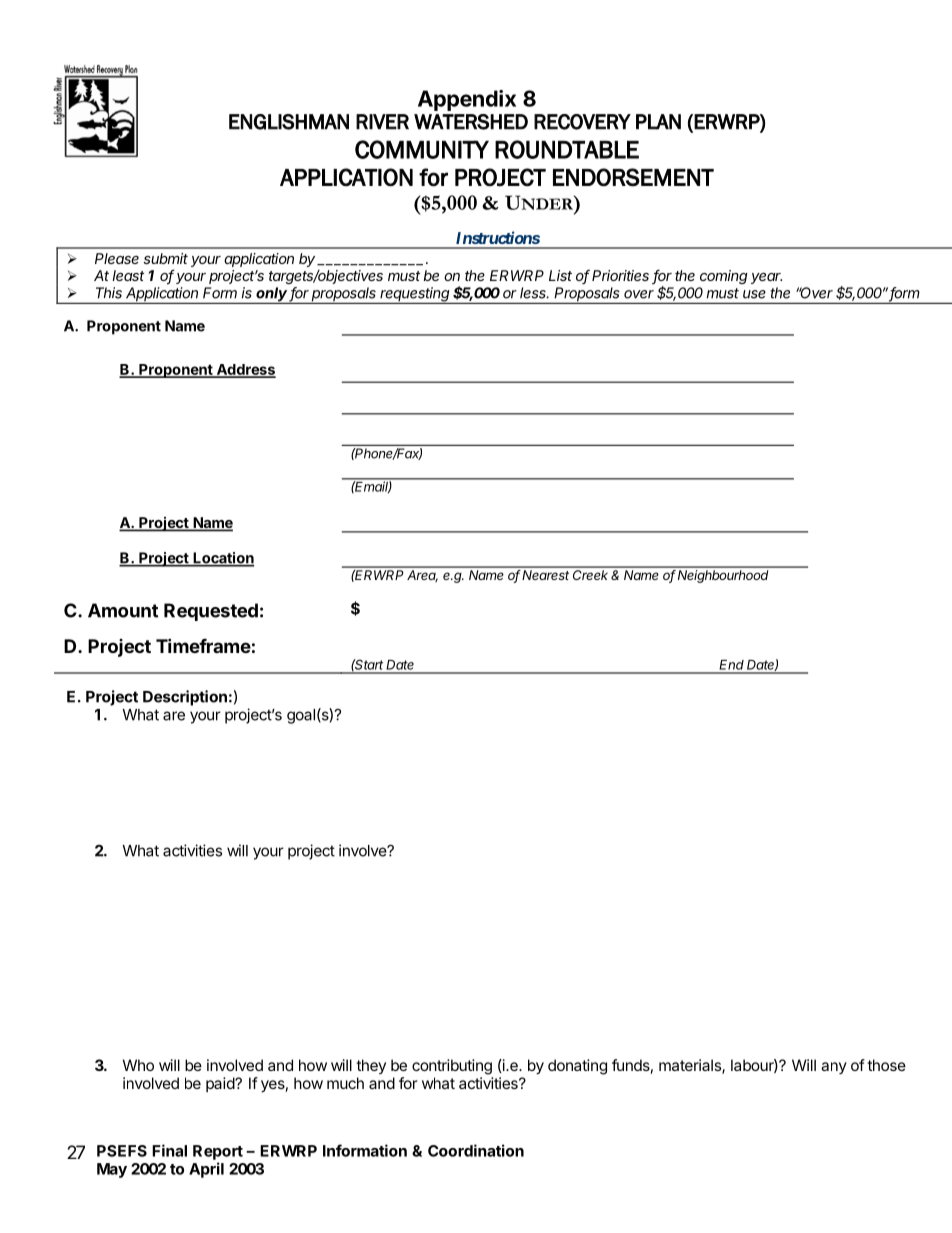 Image resolution: width=952 pixels, height=1233 pixels. Describe the element at coordinates (754, 294) in the document. I see `use` at that location.
